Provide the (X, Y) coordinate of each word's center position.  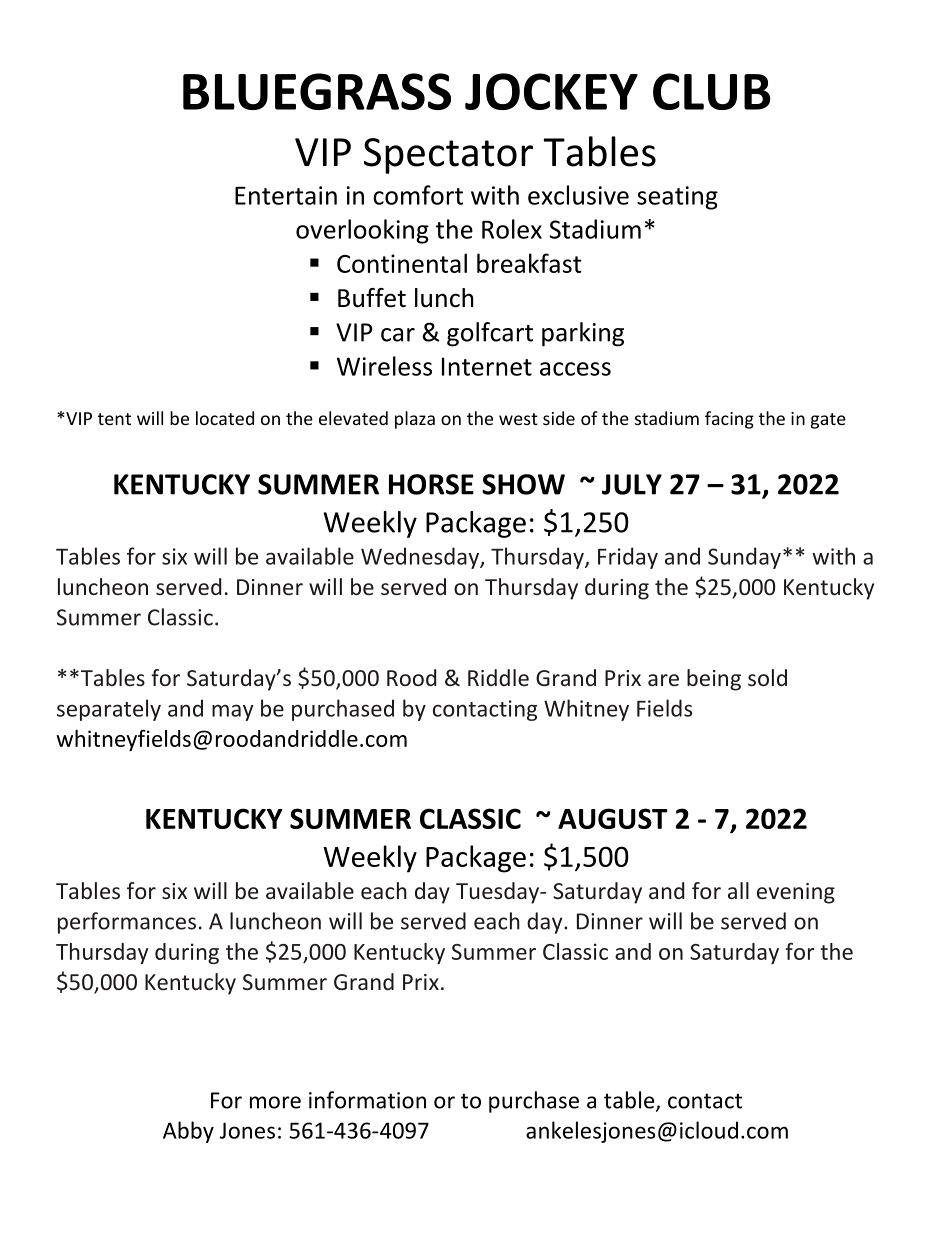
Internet (487, 366)
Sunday (744, 558)
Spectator (448, 156)
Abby (188, 1132)
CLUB (712, 91)
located (225, 418)
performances (127, 923)
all (738, 890)
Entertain (286, 195)
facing (729, 420)
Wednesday (421, 558)
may (233, 712)
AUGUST (613, 818)
